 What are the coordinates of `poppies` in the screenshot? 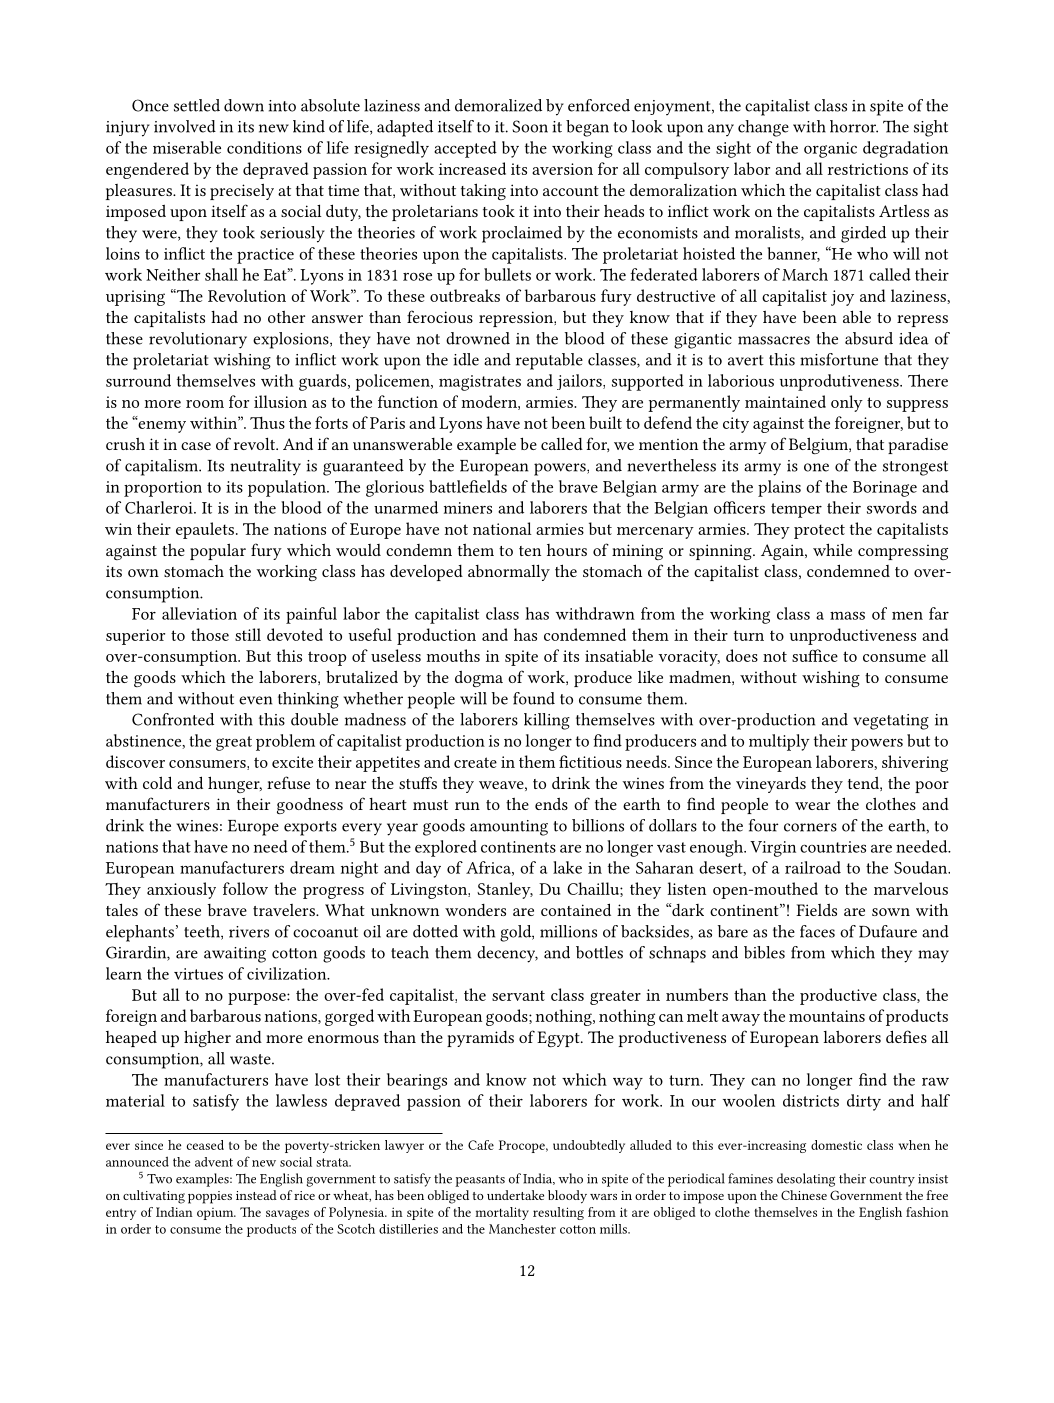 It's located at (210, 1197).
